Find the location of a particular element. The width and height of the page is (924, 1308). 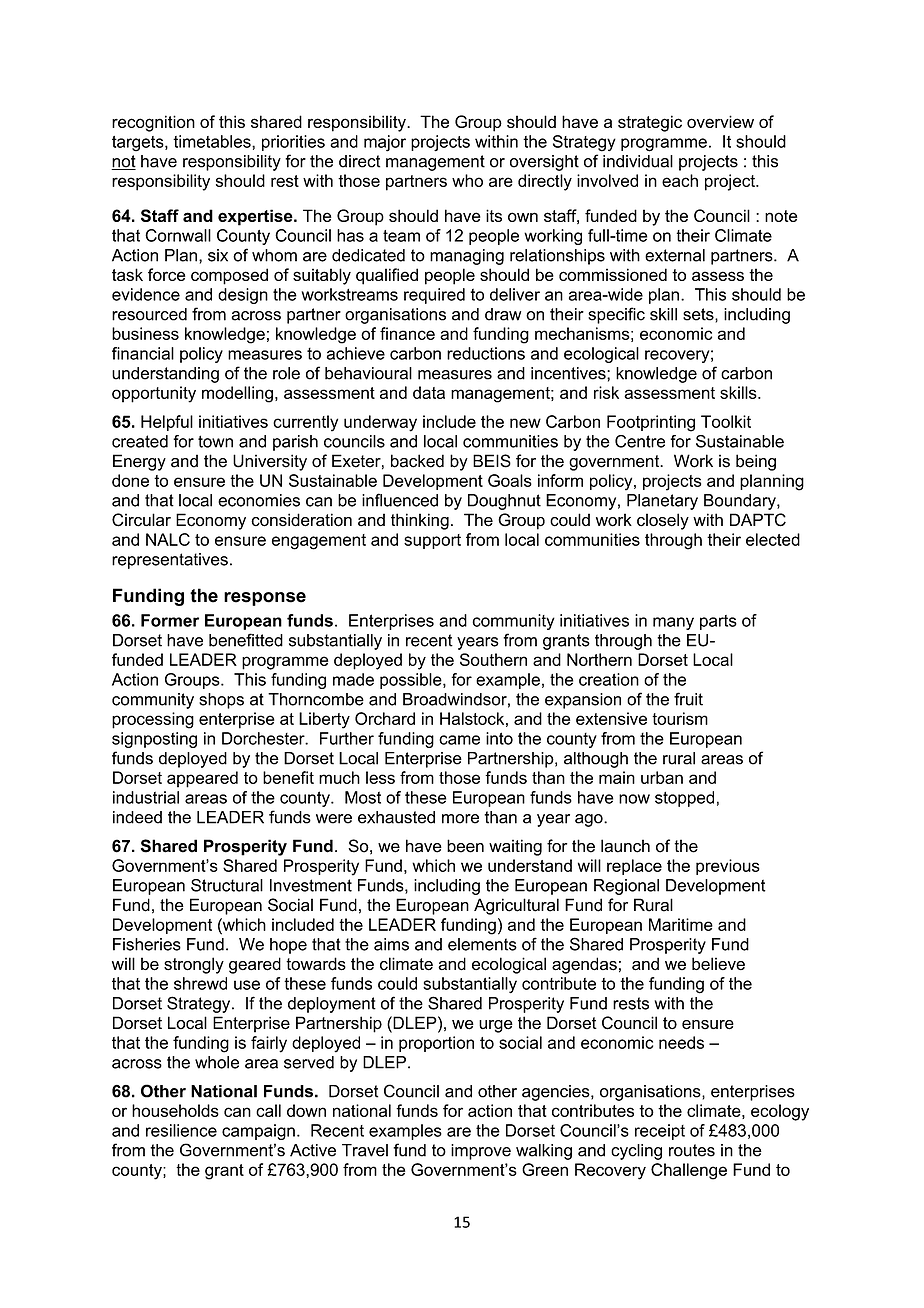

major is located at coordinates (385, 143).
